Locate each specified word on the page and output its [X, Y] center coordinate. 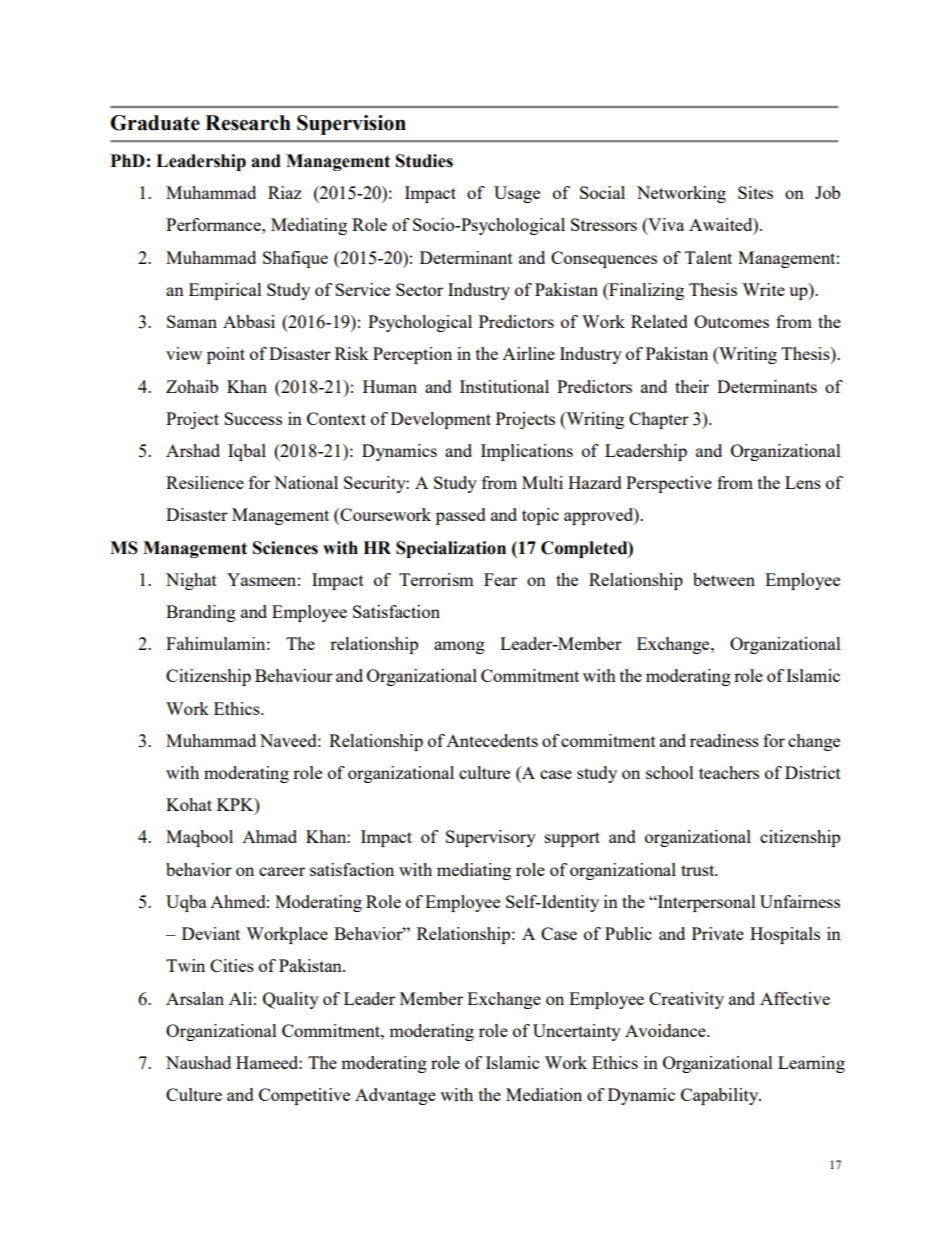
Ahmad [269, 836]
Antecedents [492, 740]
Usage [517, 194]
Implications [527, 452]
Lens [803, 482]
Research [248, 123]
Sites [755, 192]
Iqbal [247, 452]
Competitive [304, 1096]
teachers [729, 772]
